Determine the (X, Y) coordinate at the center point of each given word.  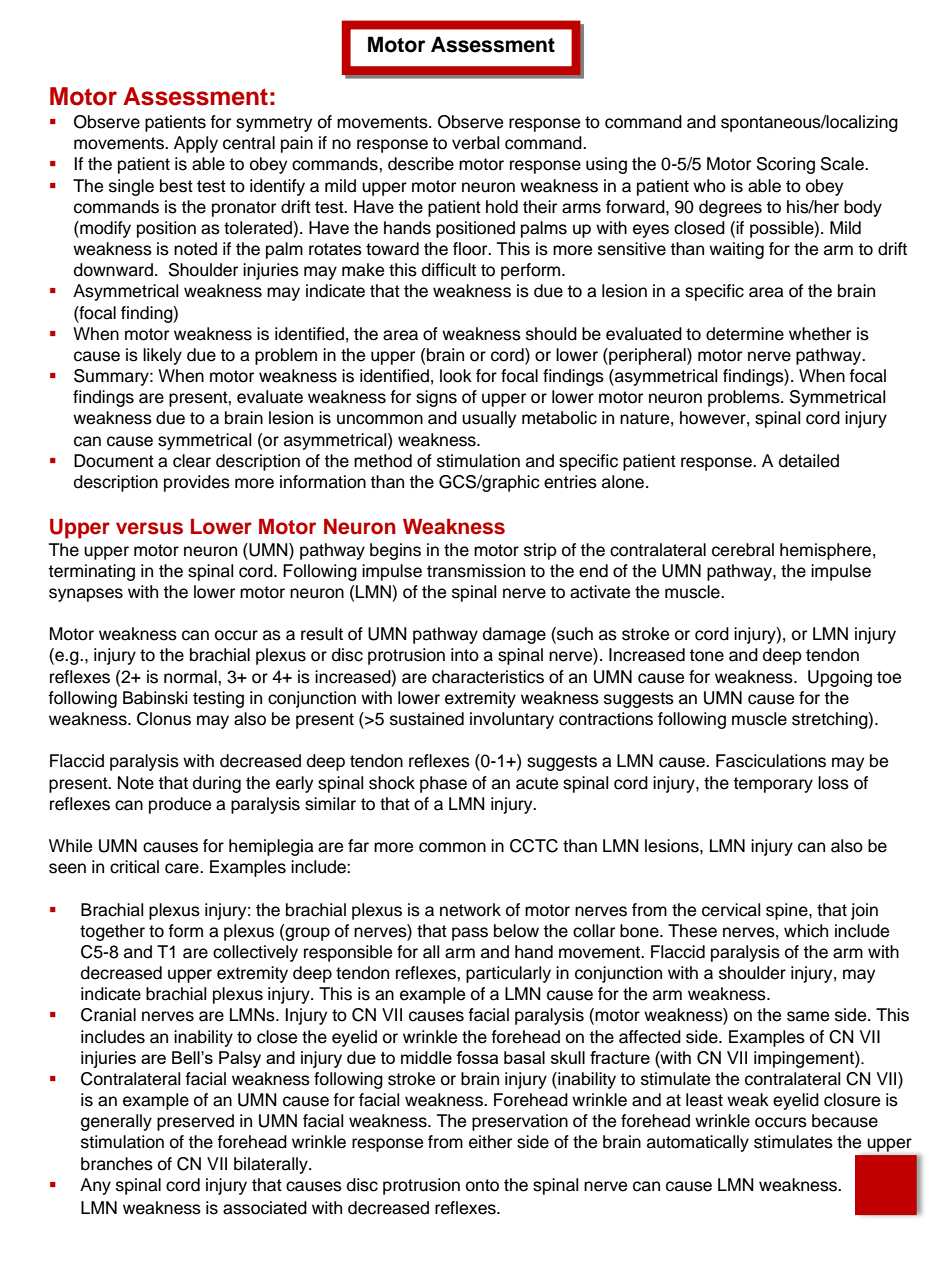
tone (706, 655)
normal (191, 677)
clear (192, 461)
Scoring (786, 165)
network (470, 910)
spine (788, 911)
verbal (475, 143)
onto (482, 1185)
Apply (196, 144)
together (112, 932)
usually (489, 419)
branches (117, 1164)
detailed (809, 461)
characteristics (488, 677)
